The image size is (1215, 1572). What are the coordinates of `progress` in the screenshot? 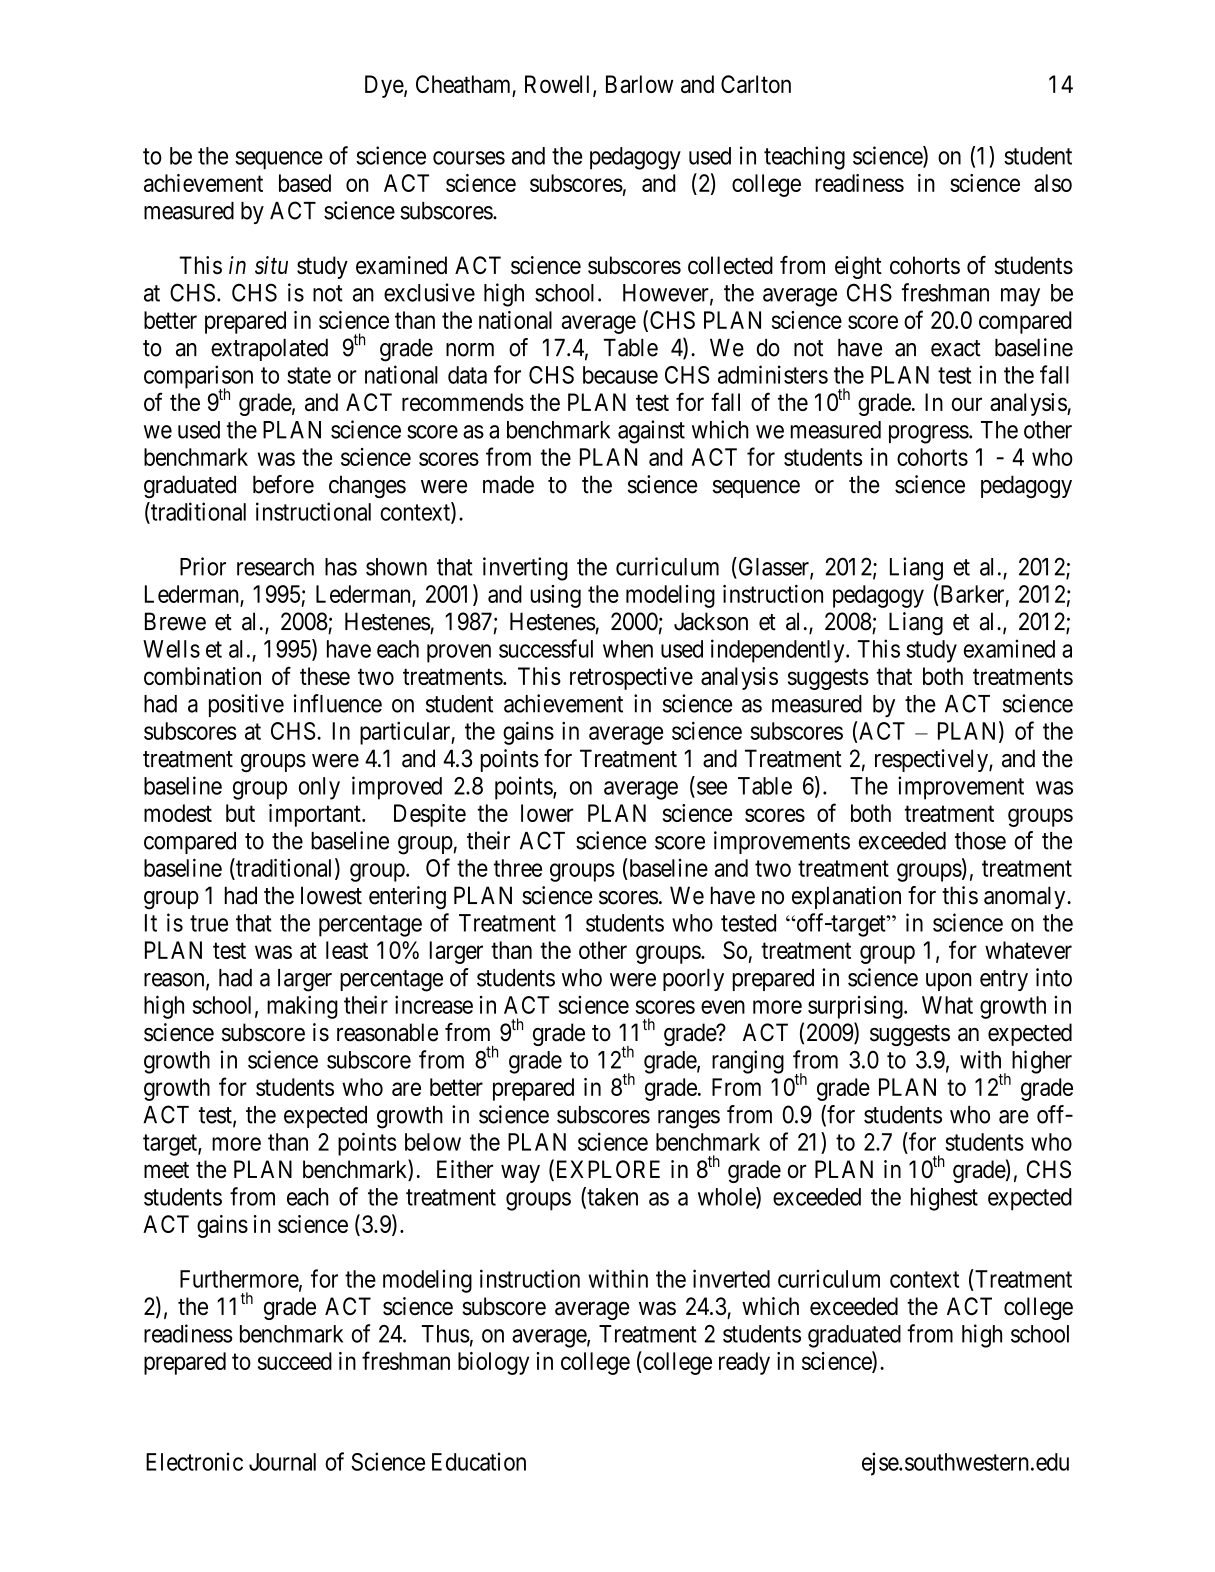 It's located at (929, 434).
